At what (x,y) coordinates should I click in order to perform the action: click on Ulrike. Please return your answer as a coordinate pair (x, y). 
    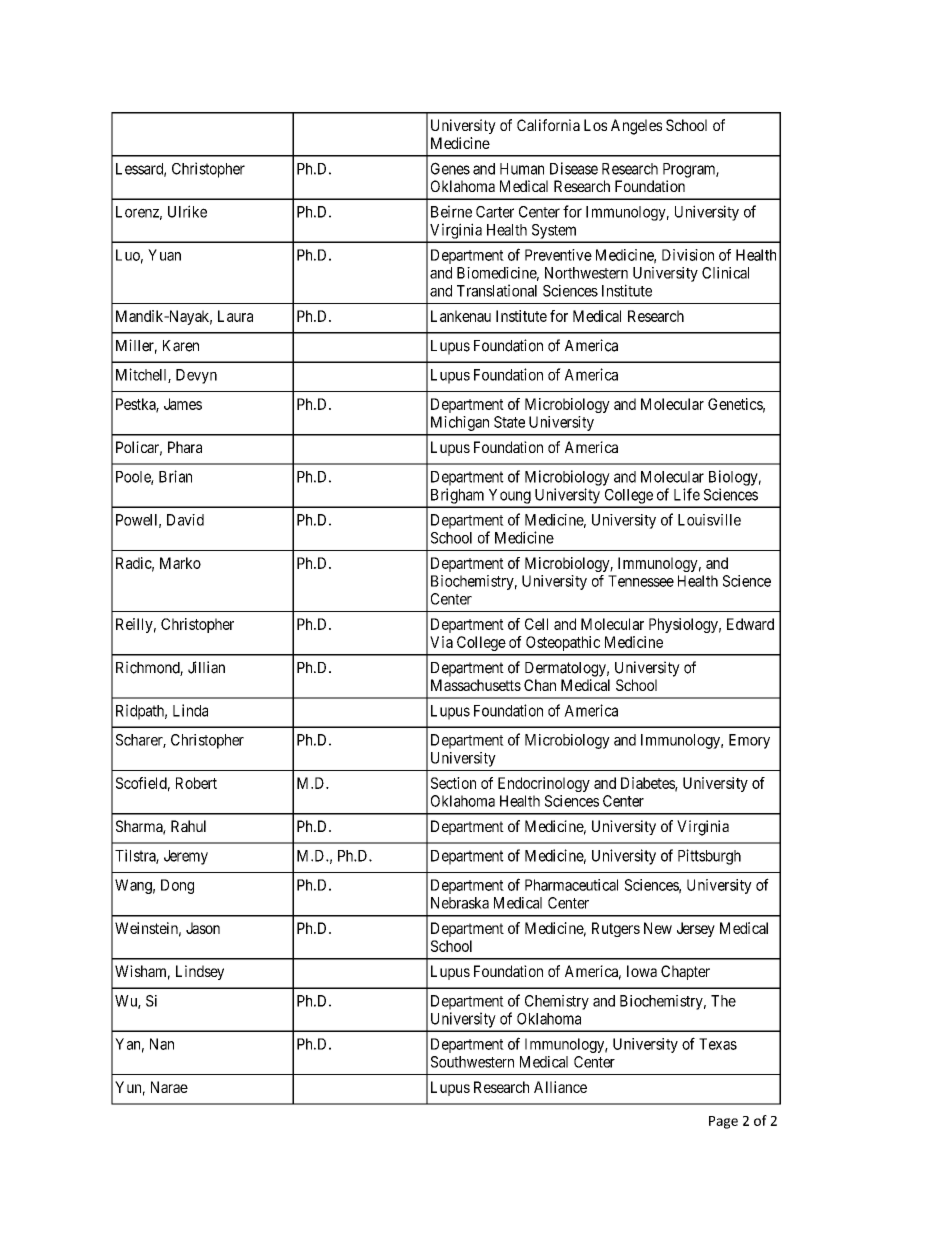
    Looking at the image, I should click on (187, 211).
